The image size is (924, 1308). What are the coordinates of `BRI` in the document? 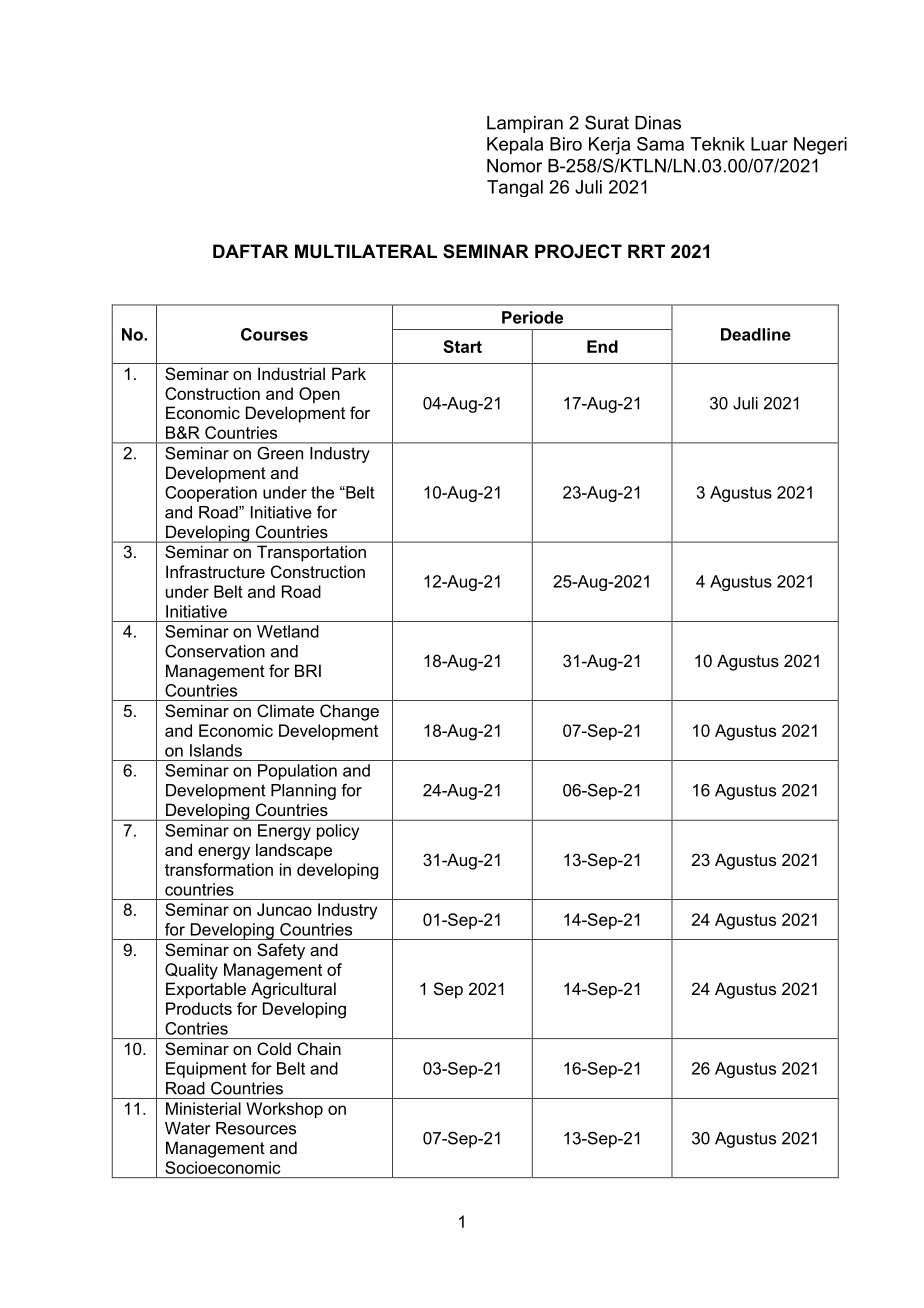 It's located at (308, 670).
